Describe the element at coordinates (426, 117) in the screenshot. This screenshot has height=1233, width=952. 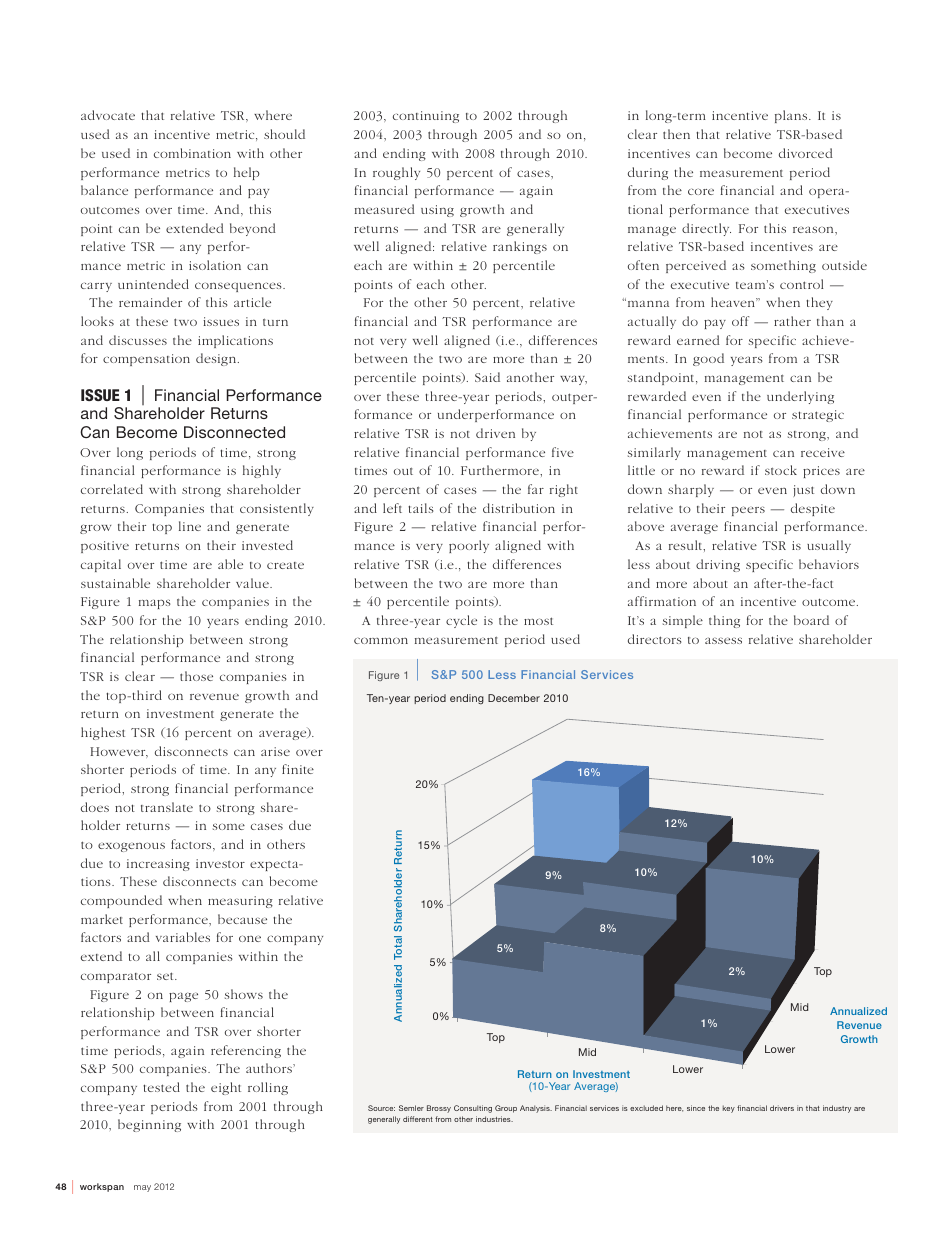
I see `continuing` at that location.
